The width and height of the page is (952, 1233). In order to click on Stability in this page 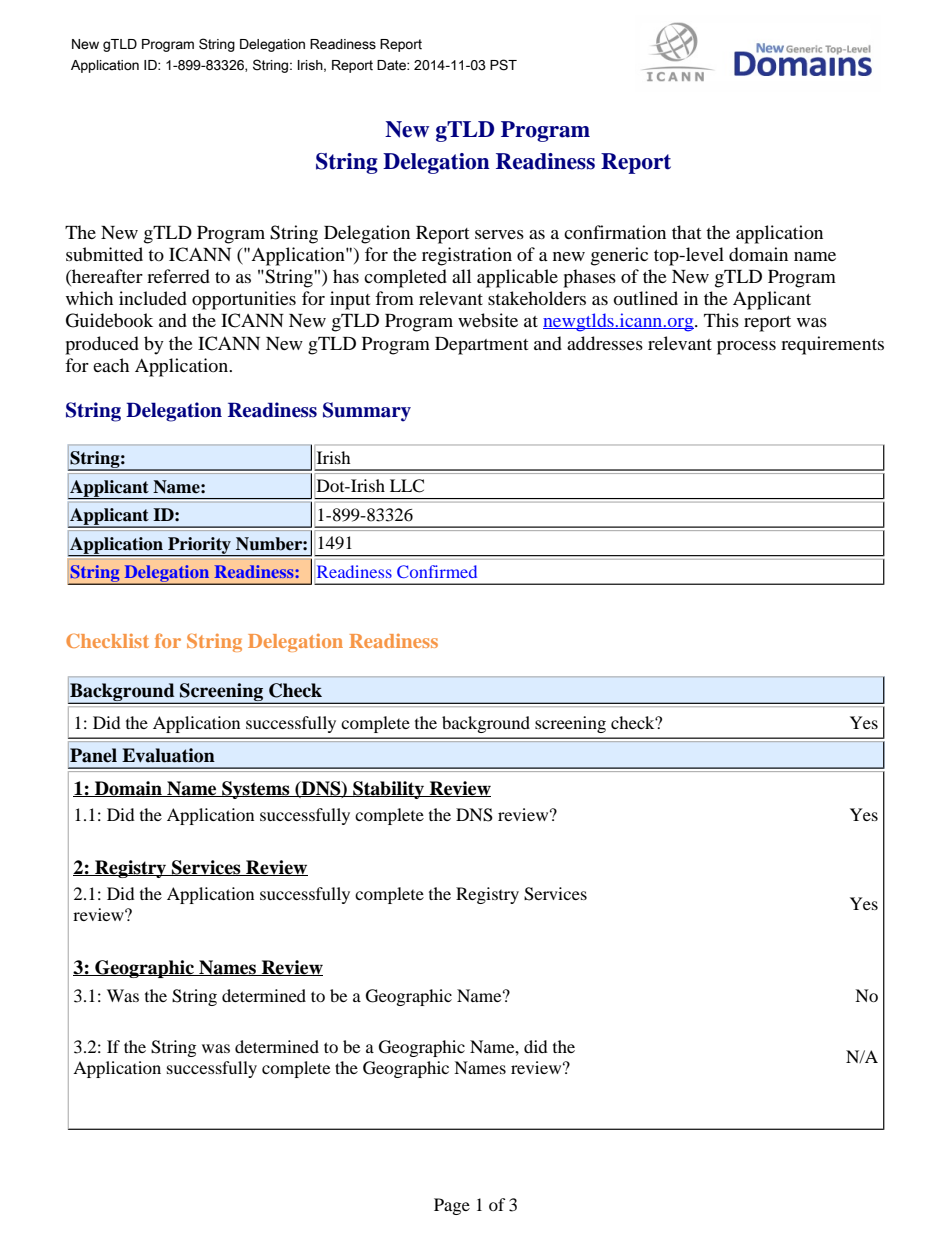, I will do `click(388, 790)`.
